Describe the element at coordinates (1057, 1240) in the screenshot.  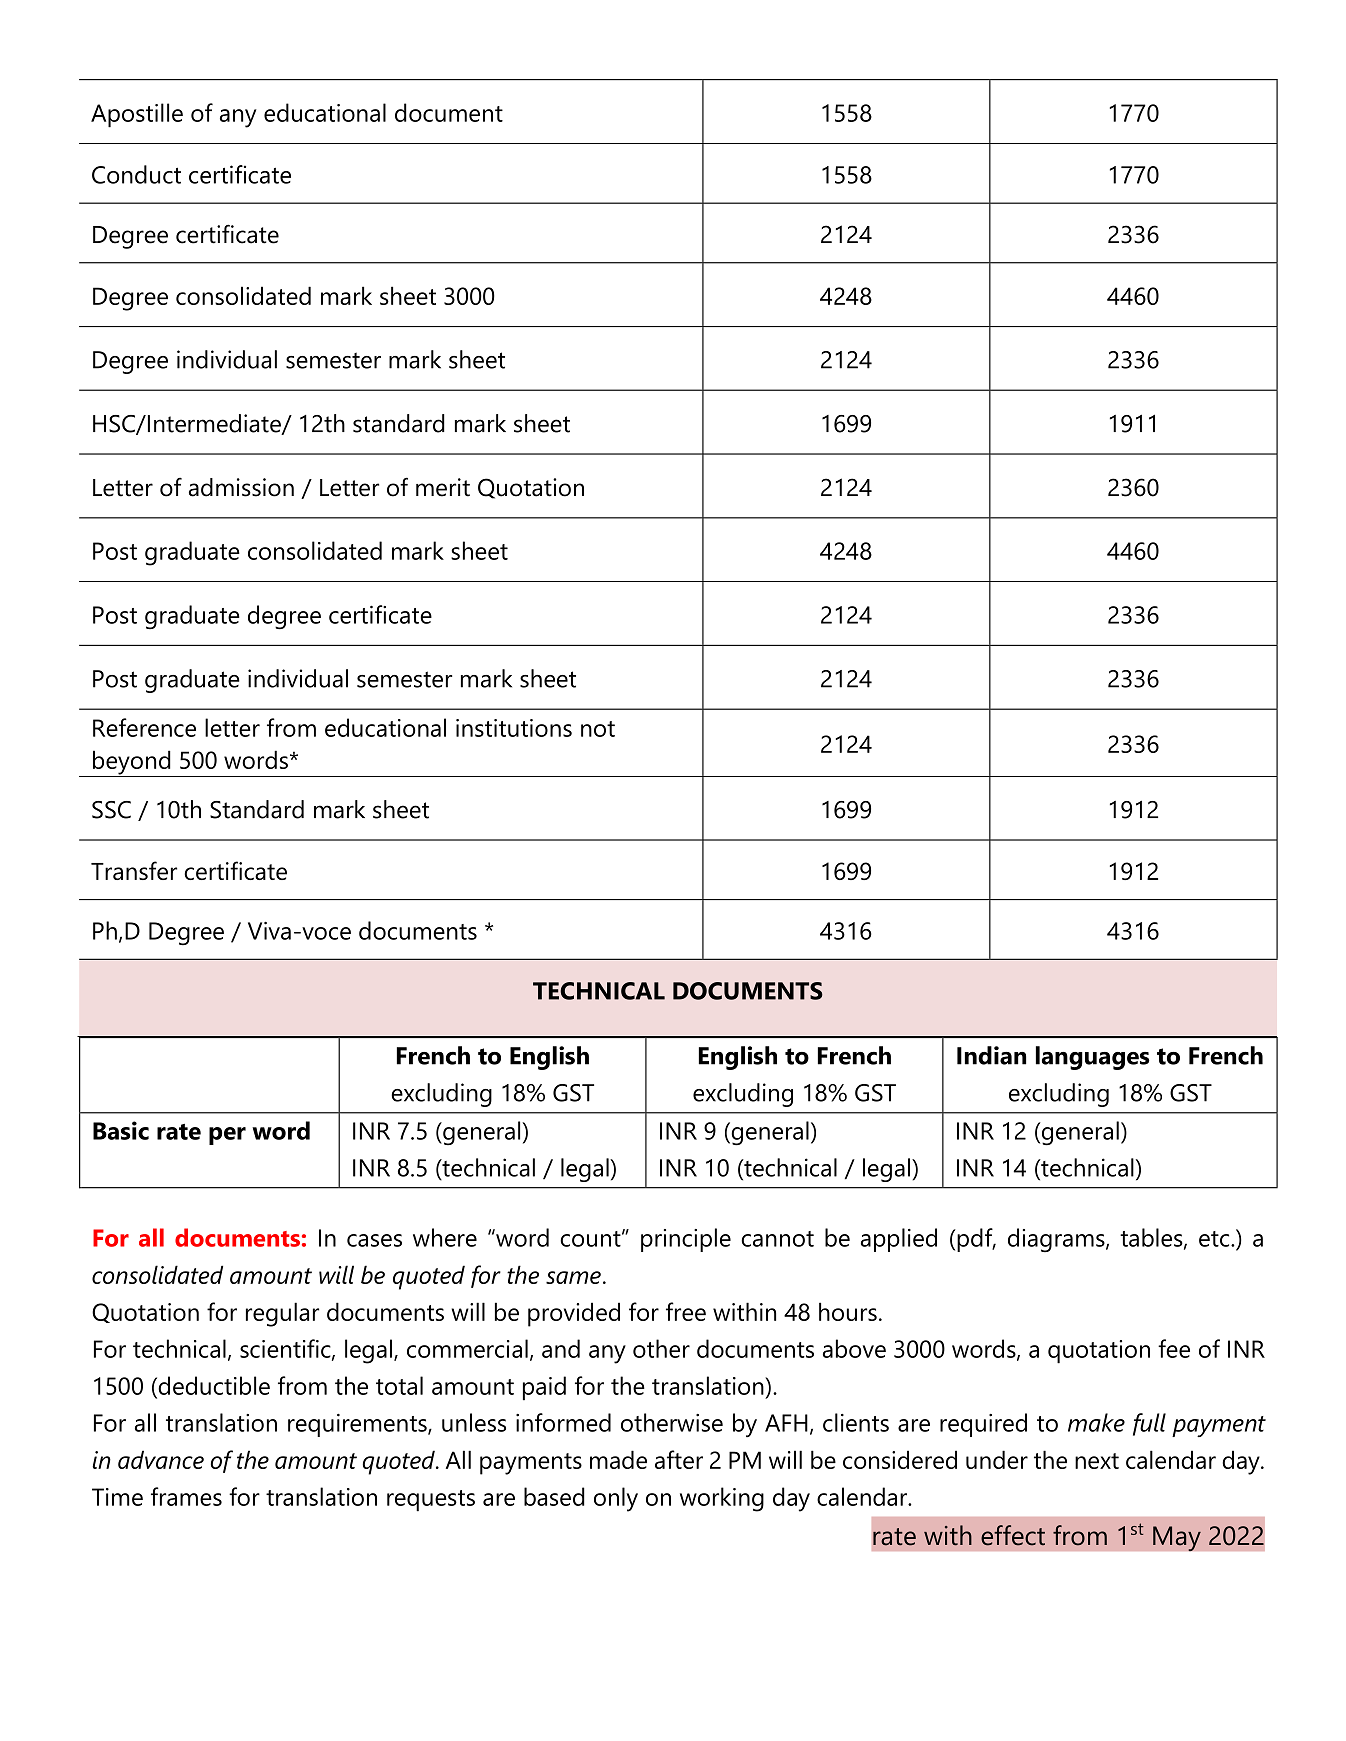
I see `diagrams` at that location.
